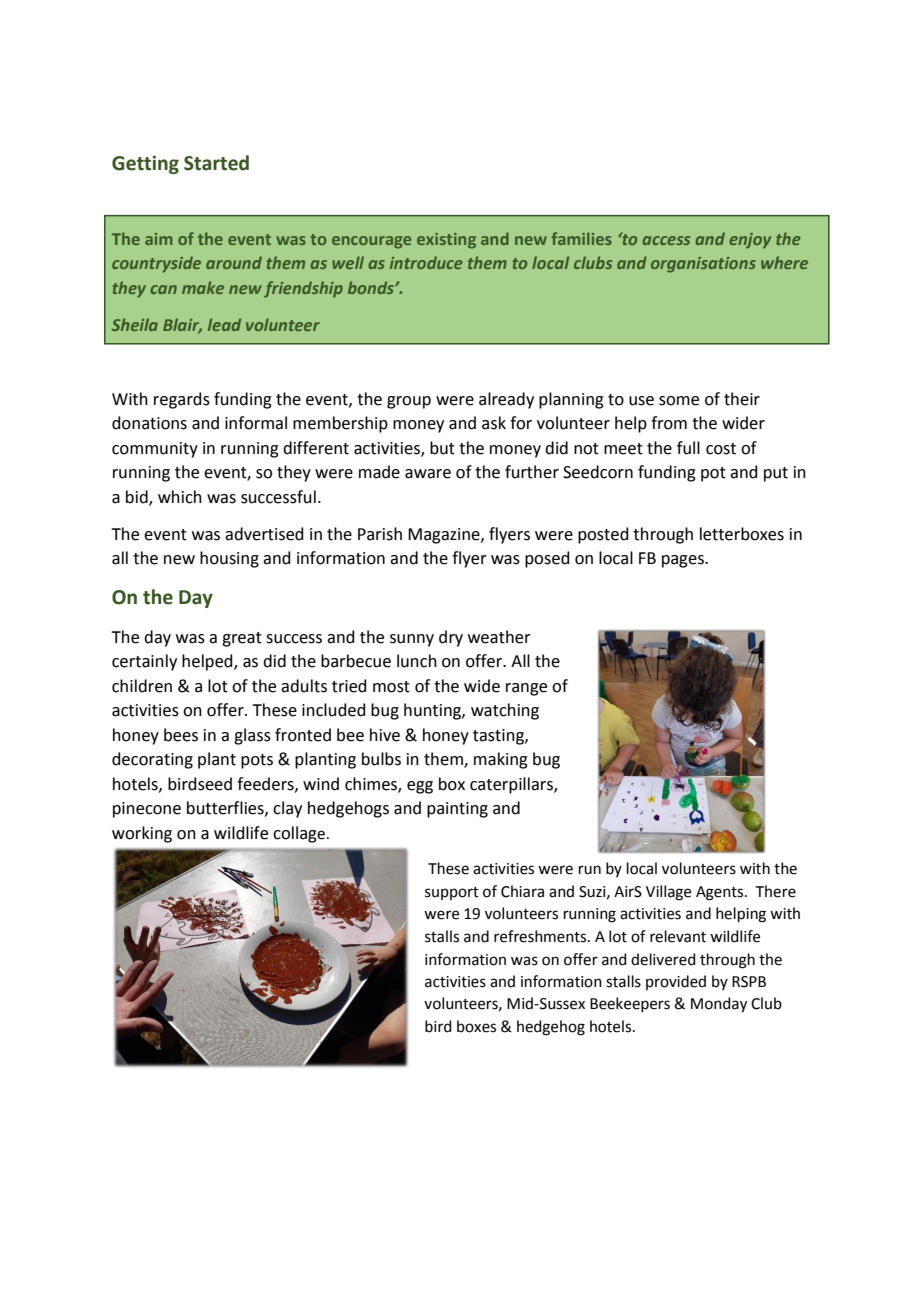  What do you see at coordinates (721, 893) in the image?
I see `Agents` at bounding box center [721, 893].
